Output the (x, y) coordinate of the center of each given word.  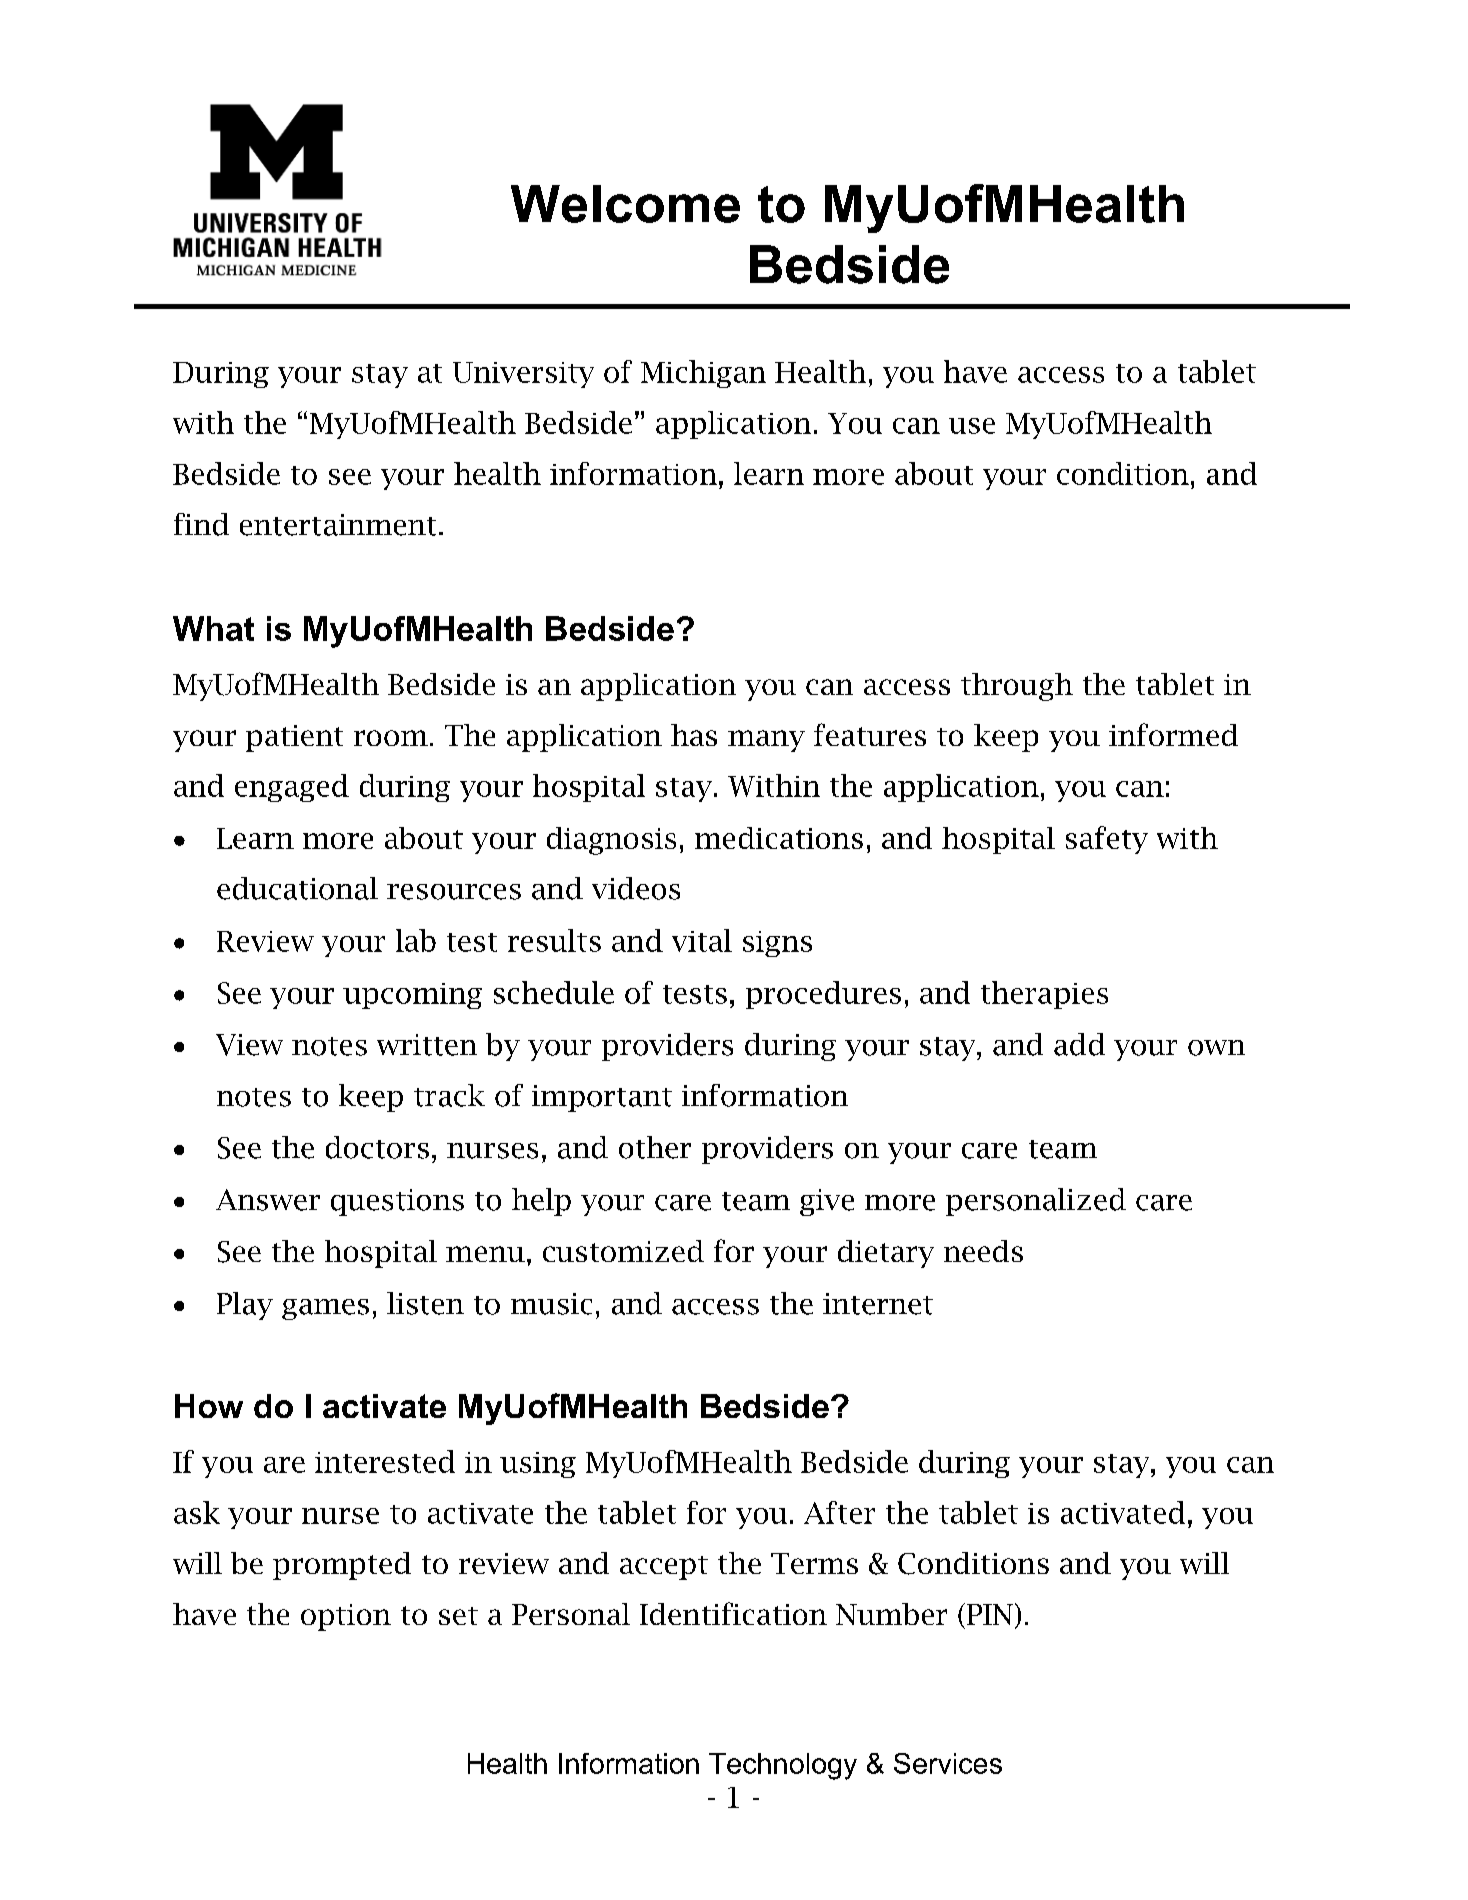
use (972, 426)
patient (294, 738)
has (694, 735)
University (523, 375)
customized (623, 1251)
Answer (268, 1200)
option (346, 1617)
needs (983, 1251)
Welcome (625, 204)
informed (1173, 734)
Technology (783, 1766)
